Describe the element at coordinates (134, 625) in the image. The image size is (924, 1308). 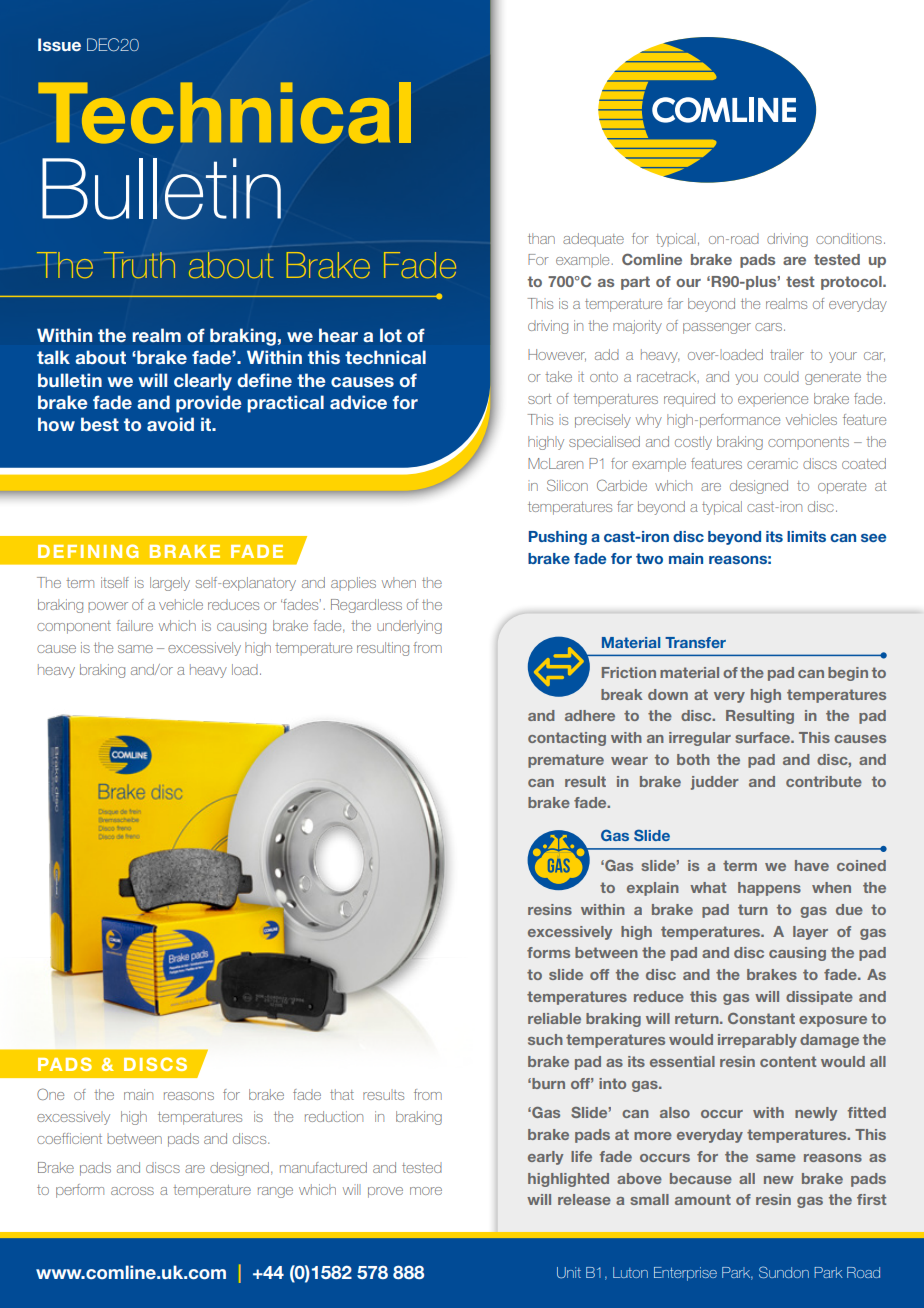
I see `failure` at that location.
